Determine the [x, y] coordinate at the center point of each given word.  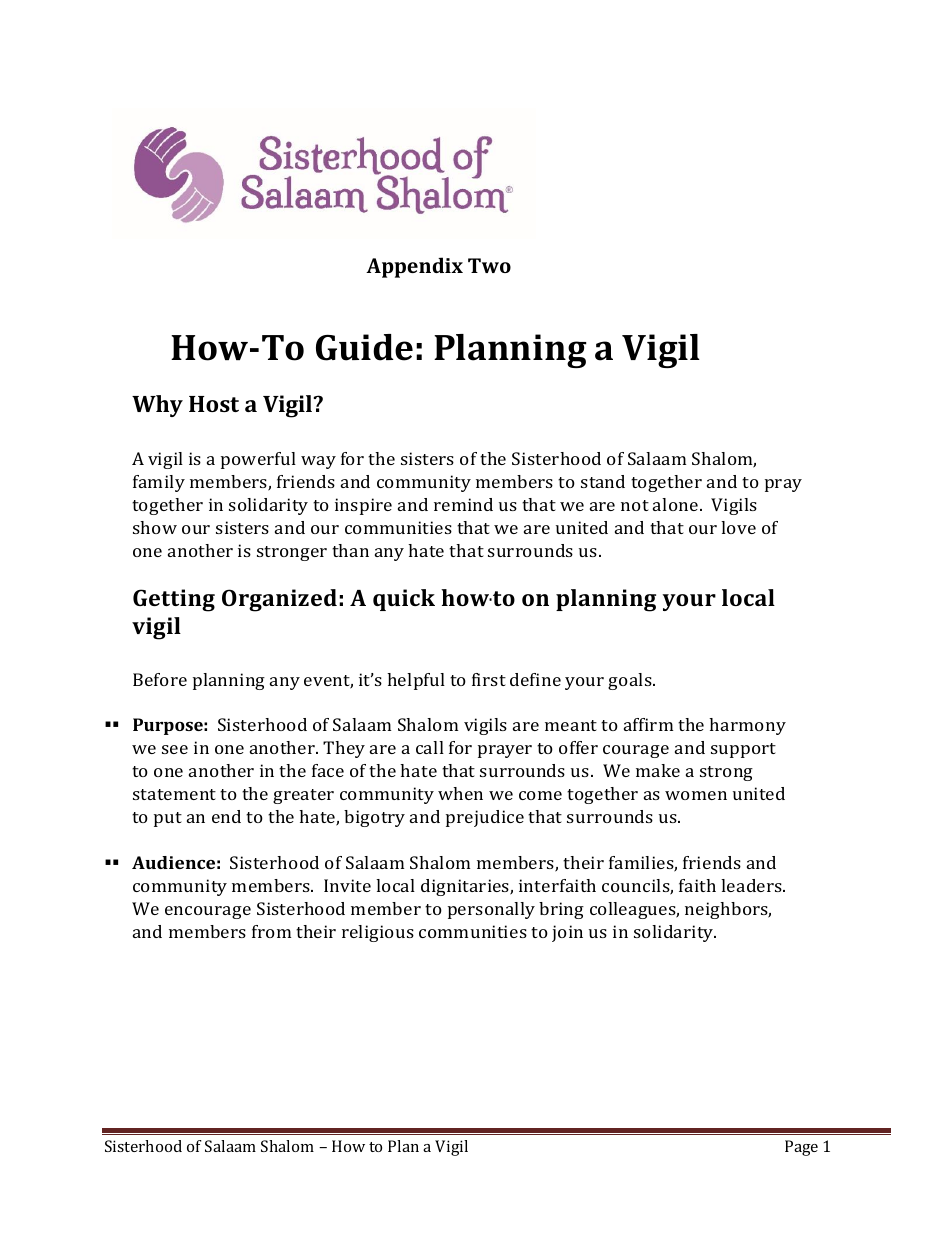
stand [603, 481]
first [489, 679]
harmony [747, 726]
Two [489, 265]
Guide [364, 347]
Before [160, 679]
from [271, 931]
